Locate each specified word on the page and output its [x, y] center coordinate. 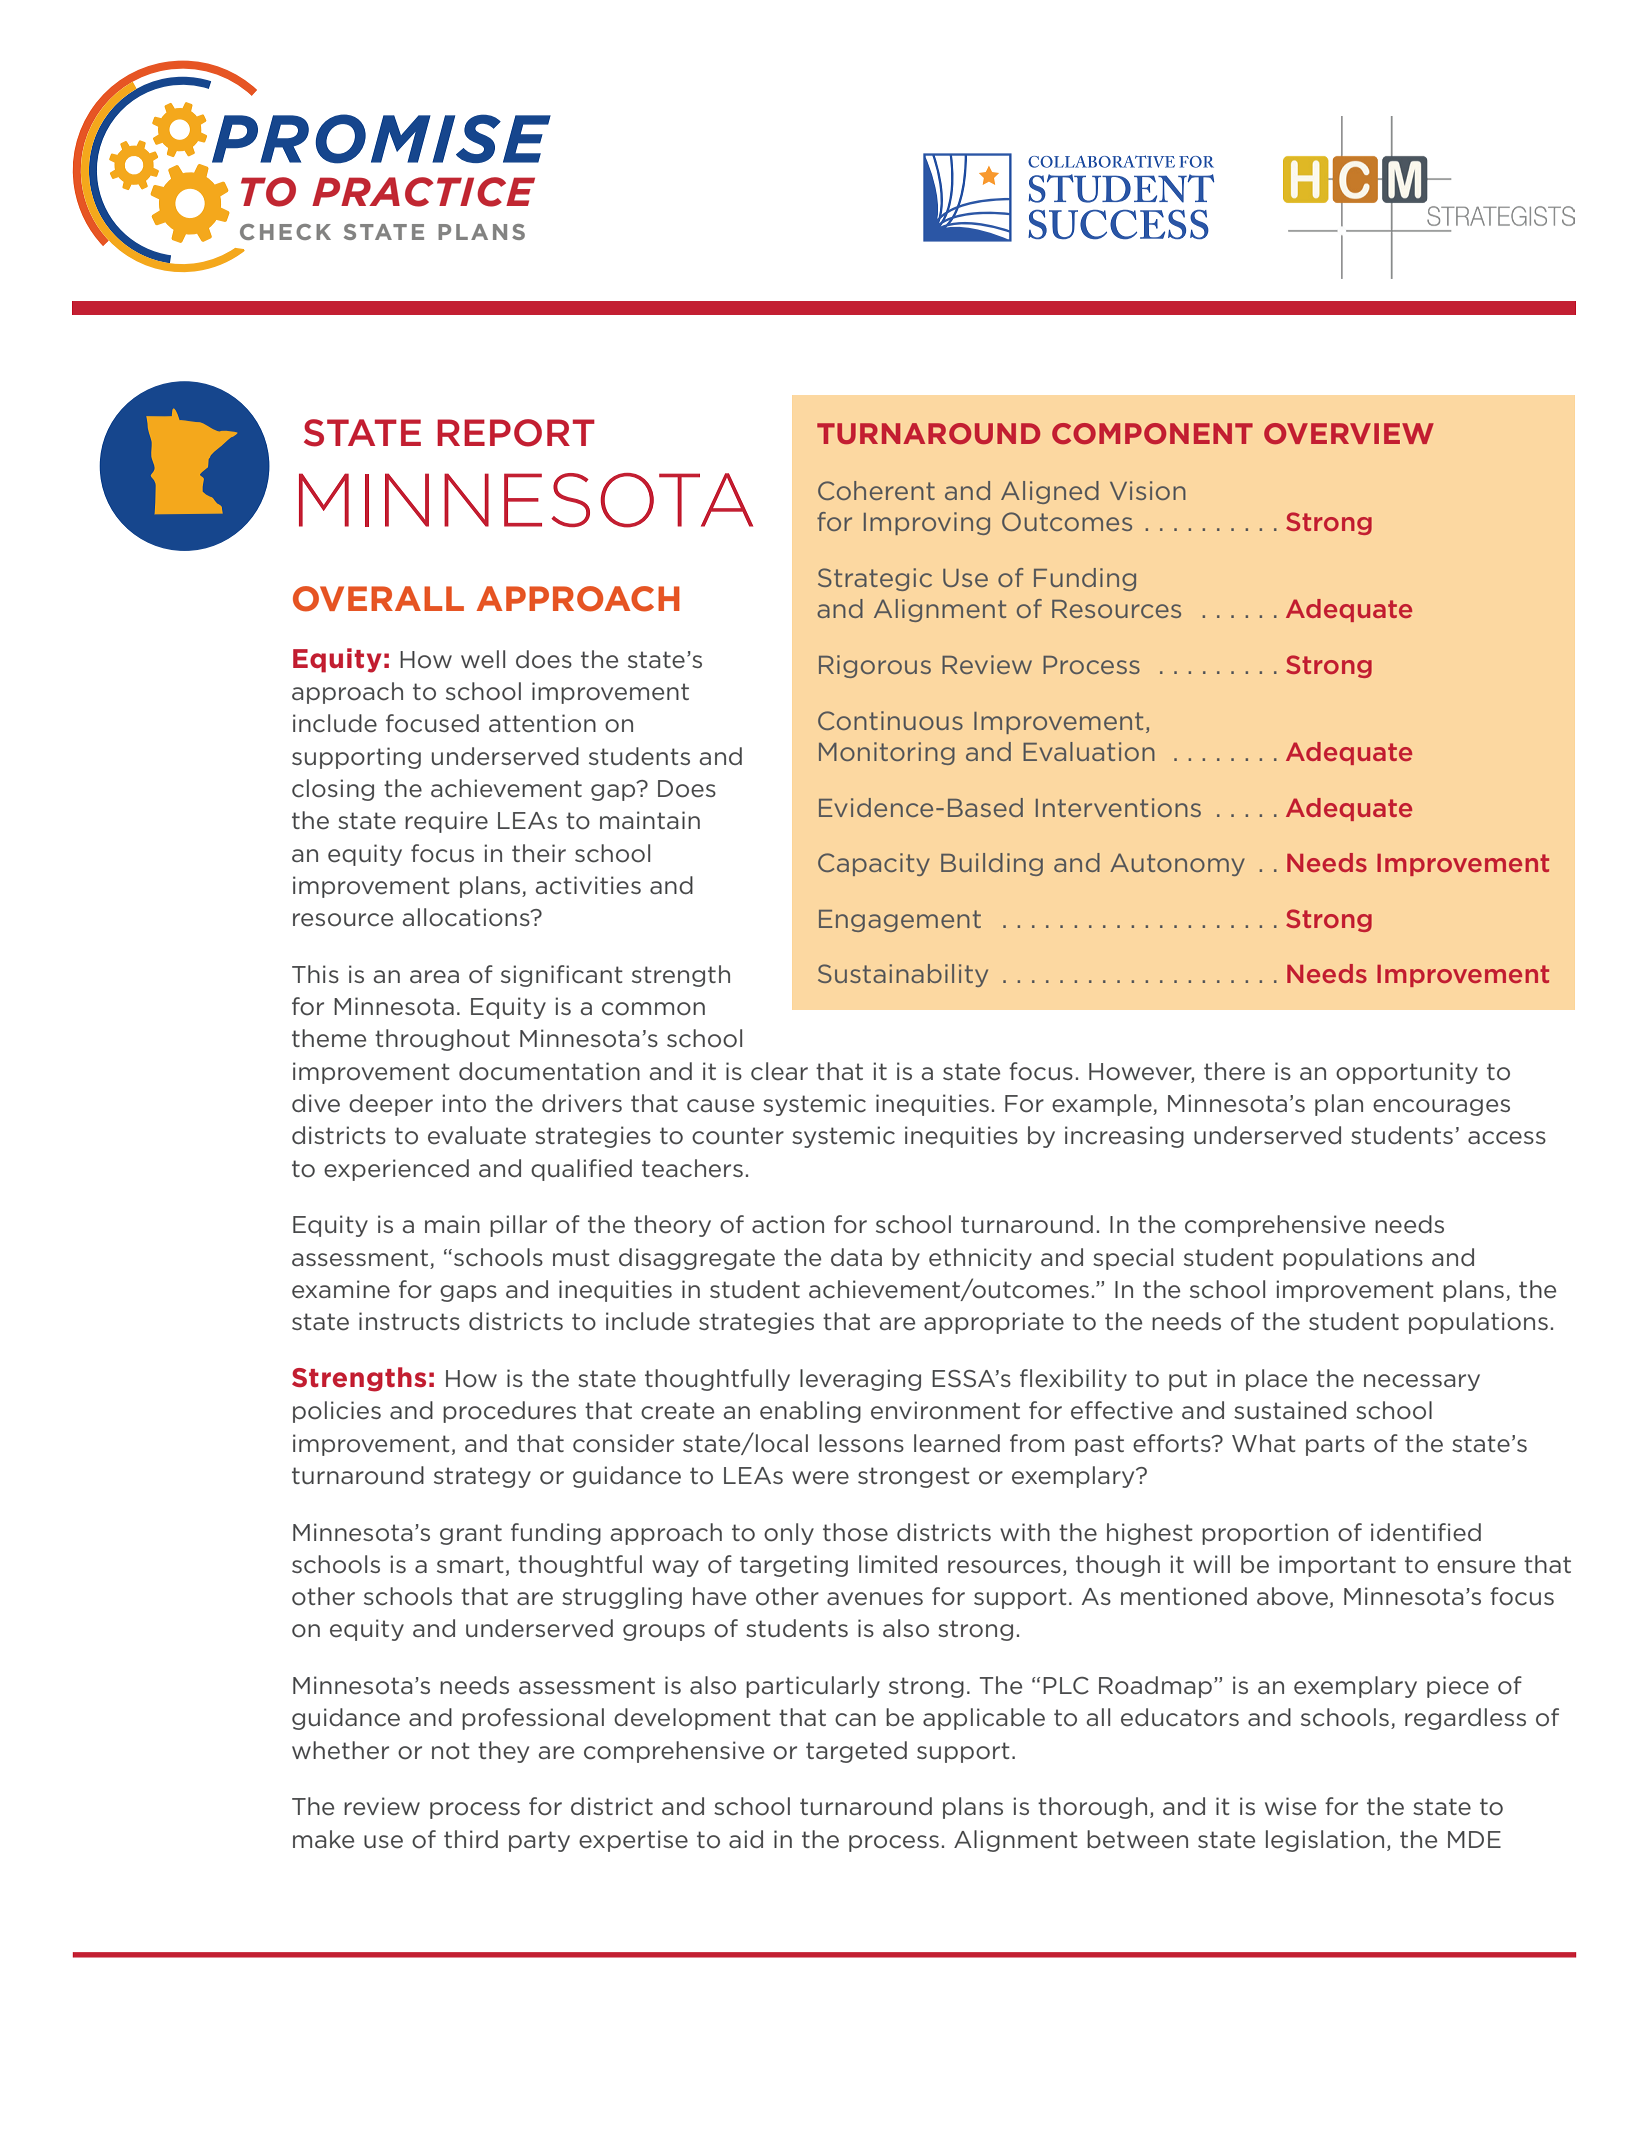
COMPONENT [1152, 433]
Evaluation [1089, 751]
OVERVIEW [1349, 433]
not [451, 1751]
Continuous [890, 720]
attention [542, 723]
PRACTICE [423, 192]
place [1276, 1380]
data [856, 1257]
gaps [468, 1293]
